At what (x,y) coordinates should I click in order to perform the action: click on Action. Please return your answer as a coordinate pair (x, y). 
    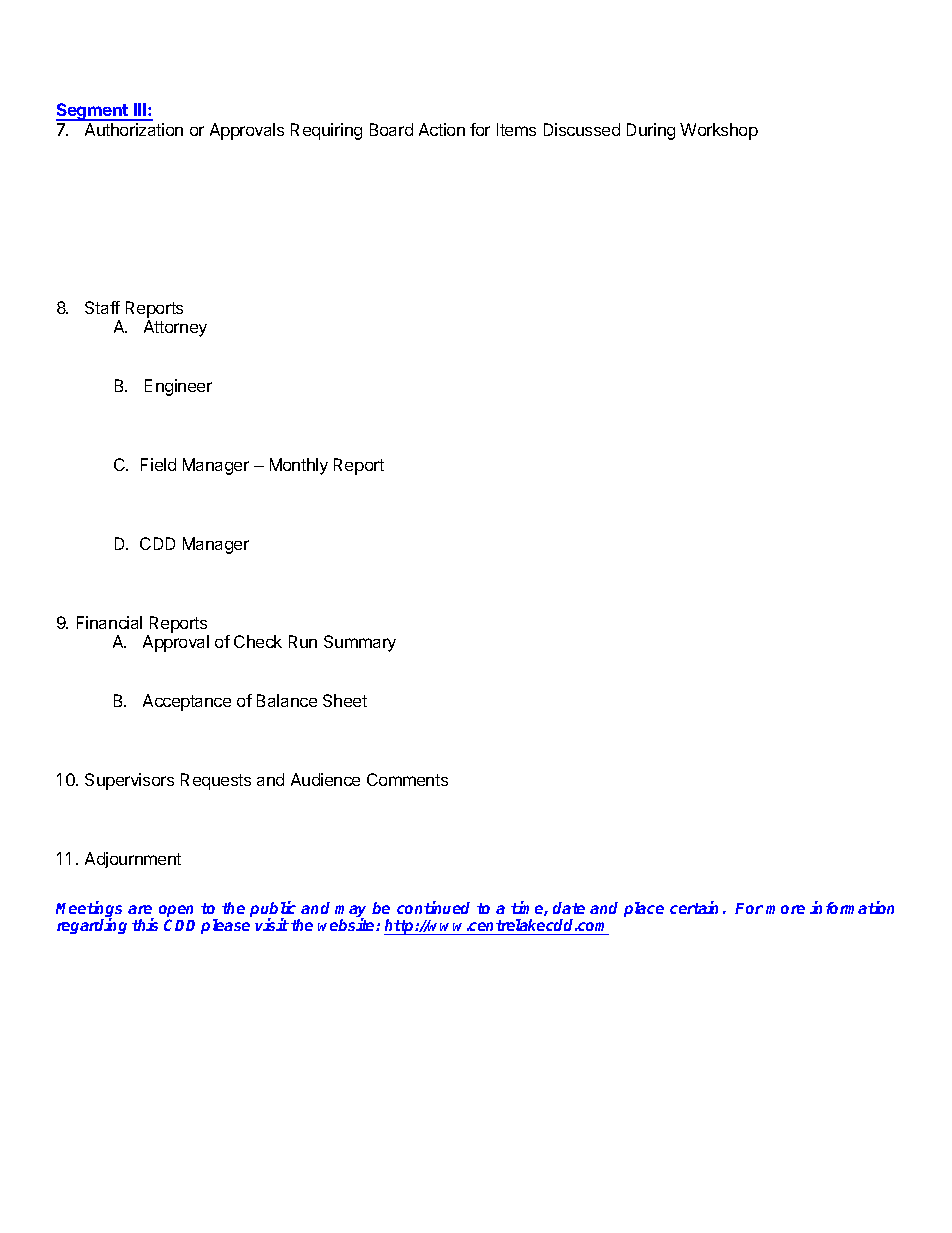
    Looking at the image, I should click on (442, 129).
